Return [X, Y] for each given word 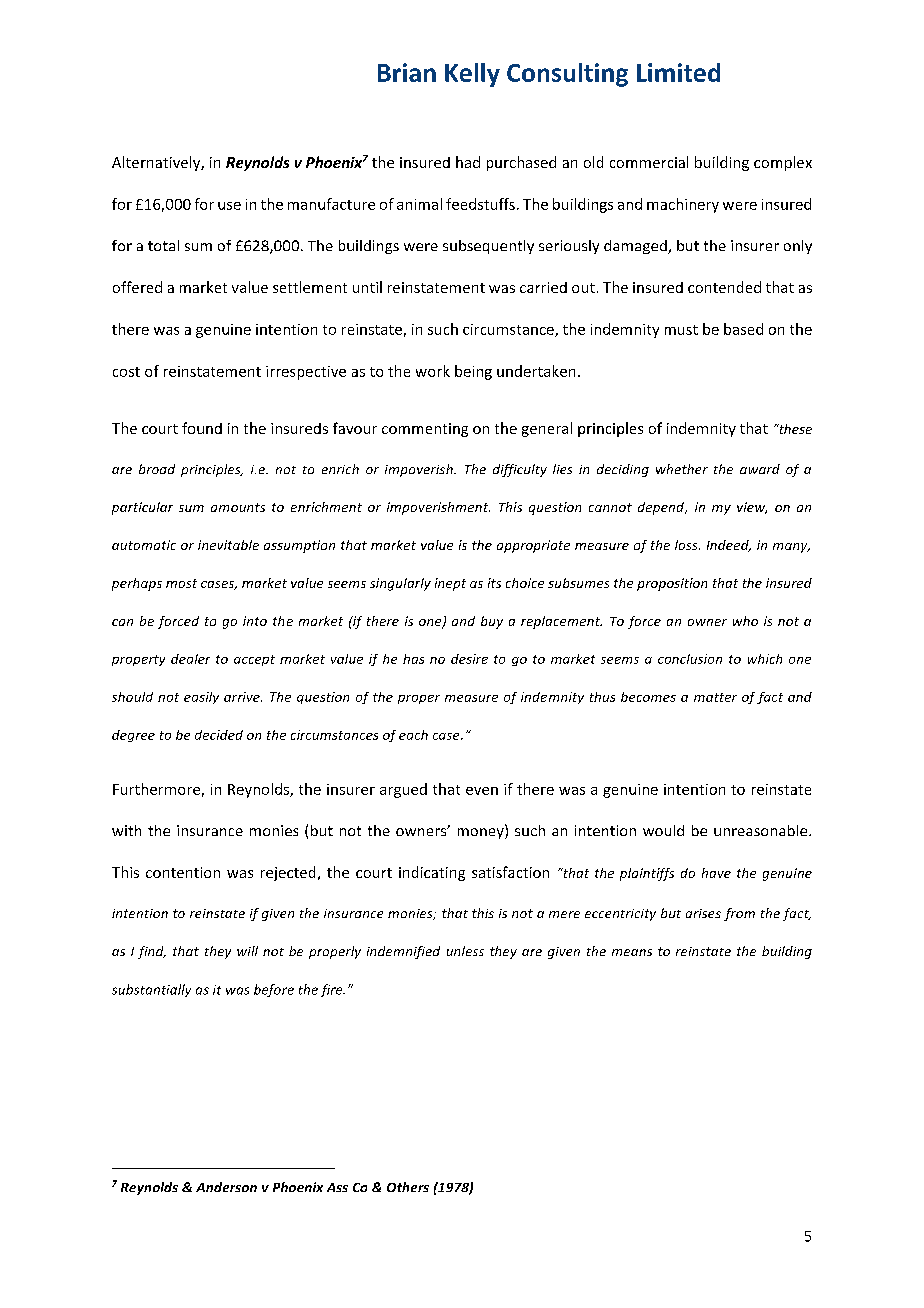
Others [408, 1187]
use [229, 206]
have [716, 873]
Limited [678, 72]
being [473, 372]
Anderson [226, 1187]
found [202, 428]
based [743, 329]
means [632, 952]
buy [492, 622]
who [745, 621]
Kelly [472, 75]
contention [183, 872]
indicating [432, 873]
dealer [190, 659]
